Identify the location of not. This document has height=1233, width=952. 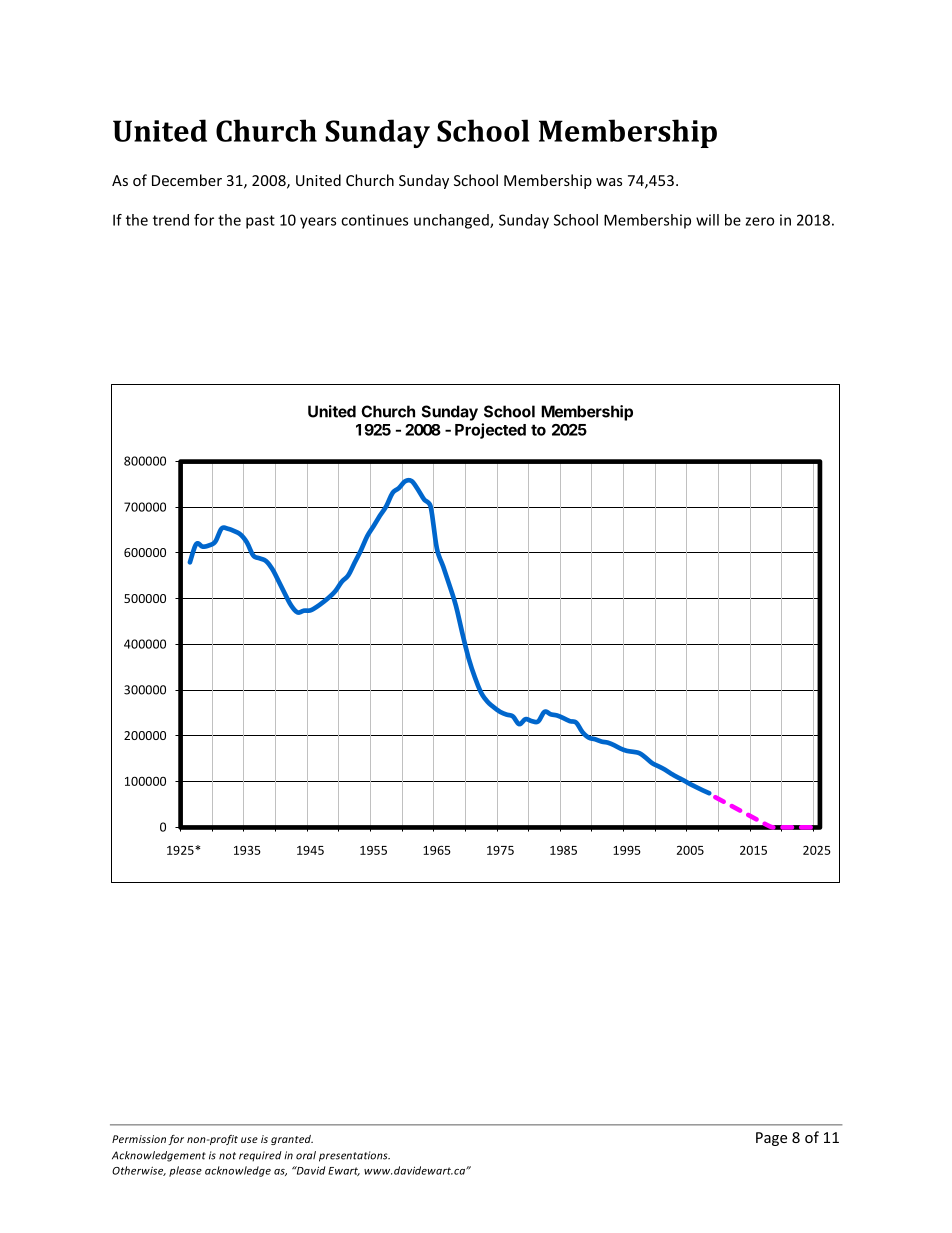
(227, 1156).
